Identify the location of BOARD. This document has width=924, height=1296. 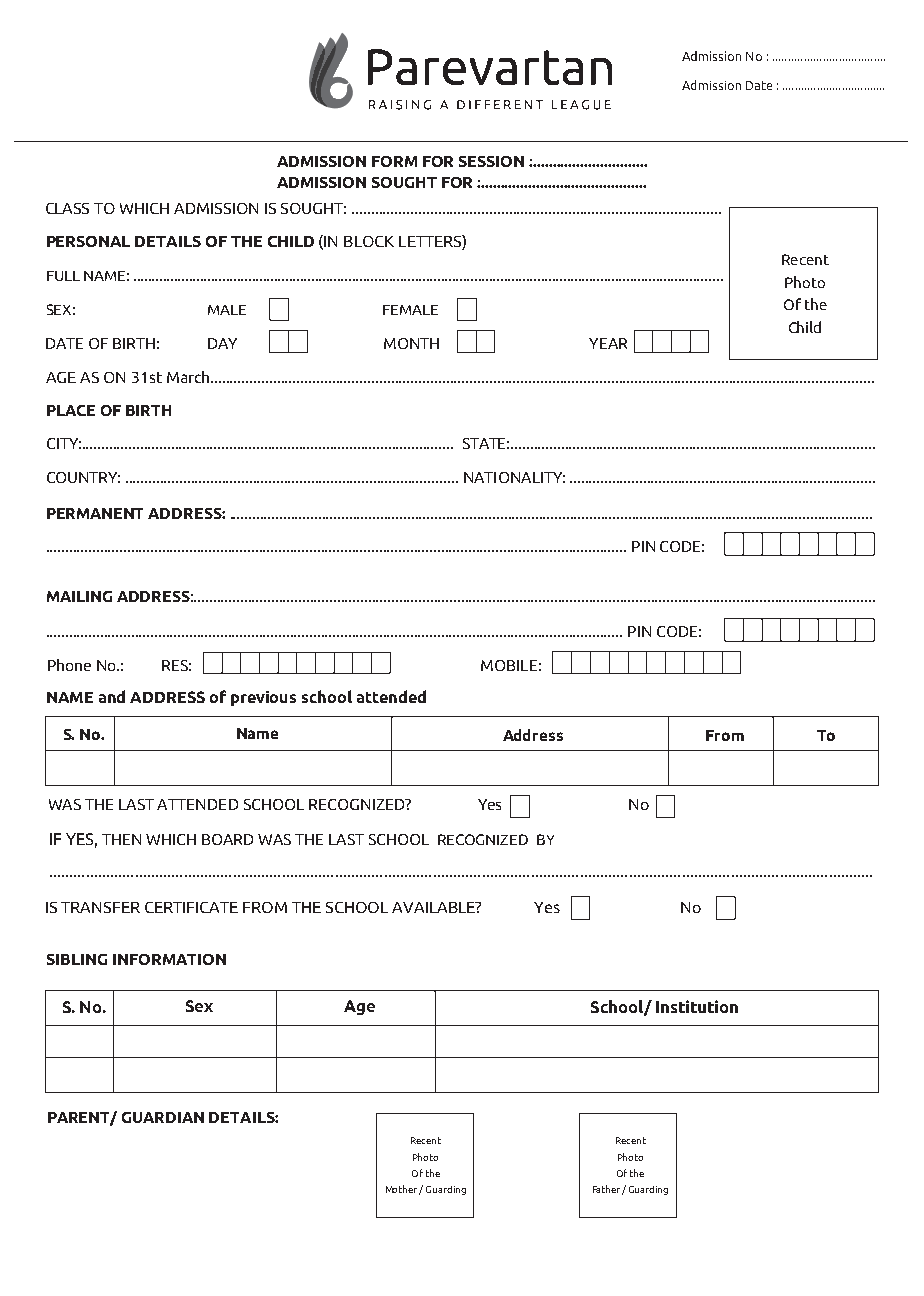
(227, 839).
